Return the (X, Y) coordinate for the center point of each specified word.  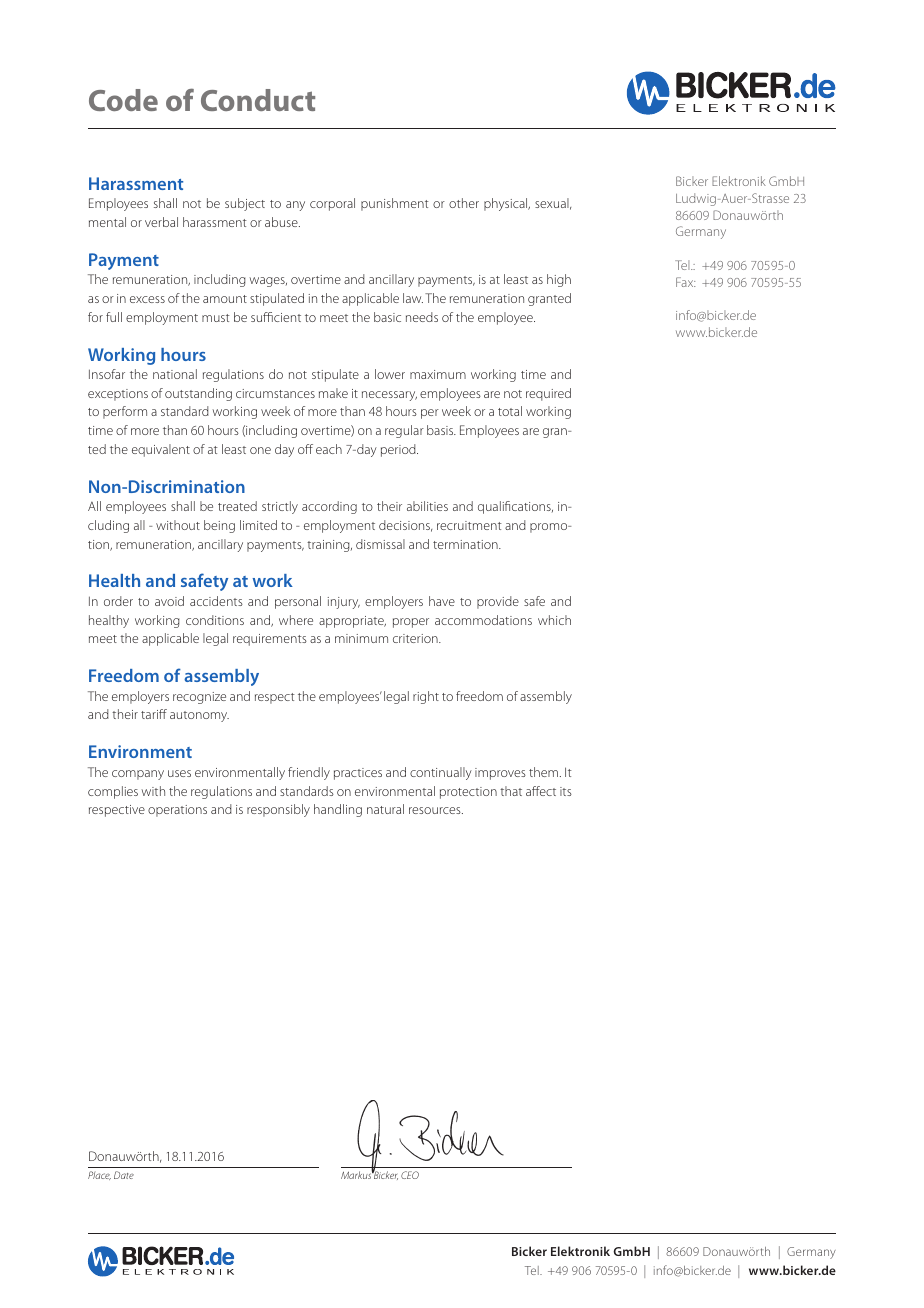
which (554, 620)
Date (124, 1175)
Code (123, 100)
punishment (395, 204)
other (464, 203)
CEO (410, 1175)
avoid (169, 601)
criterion (416, 638)
